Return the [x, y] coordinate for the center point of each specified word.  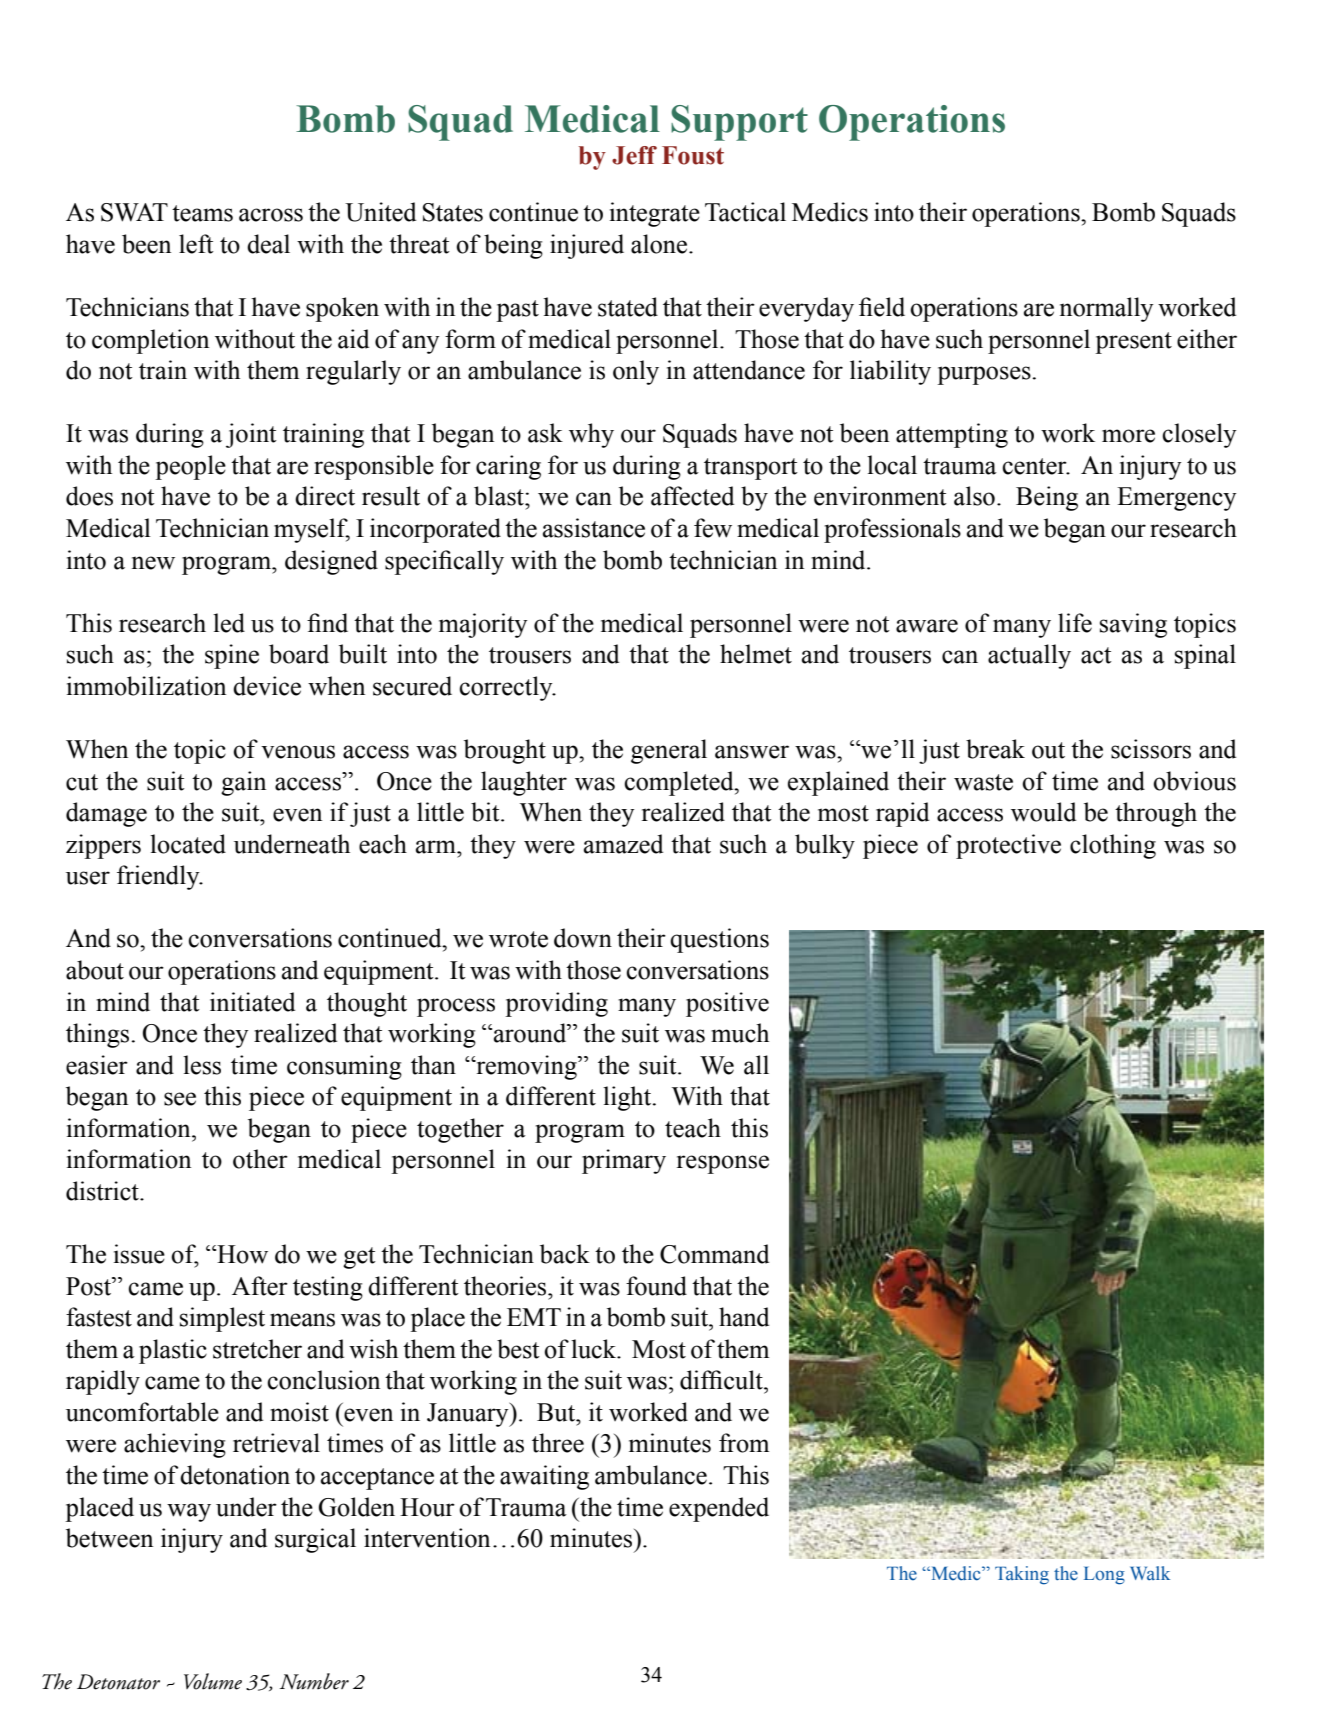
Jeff [634, 155]
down [583, 938]
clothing [1113, 846]
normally [1107, 309]
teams [202, 213]
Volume [213, 1681]
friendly [159, 877]
